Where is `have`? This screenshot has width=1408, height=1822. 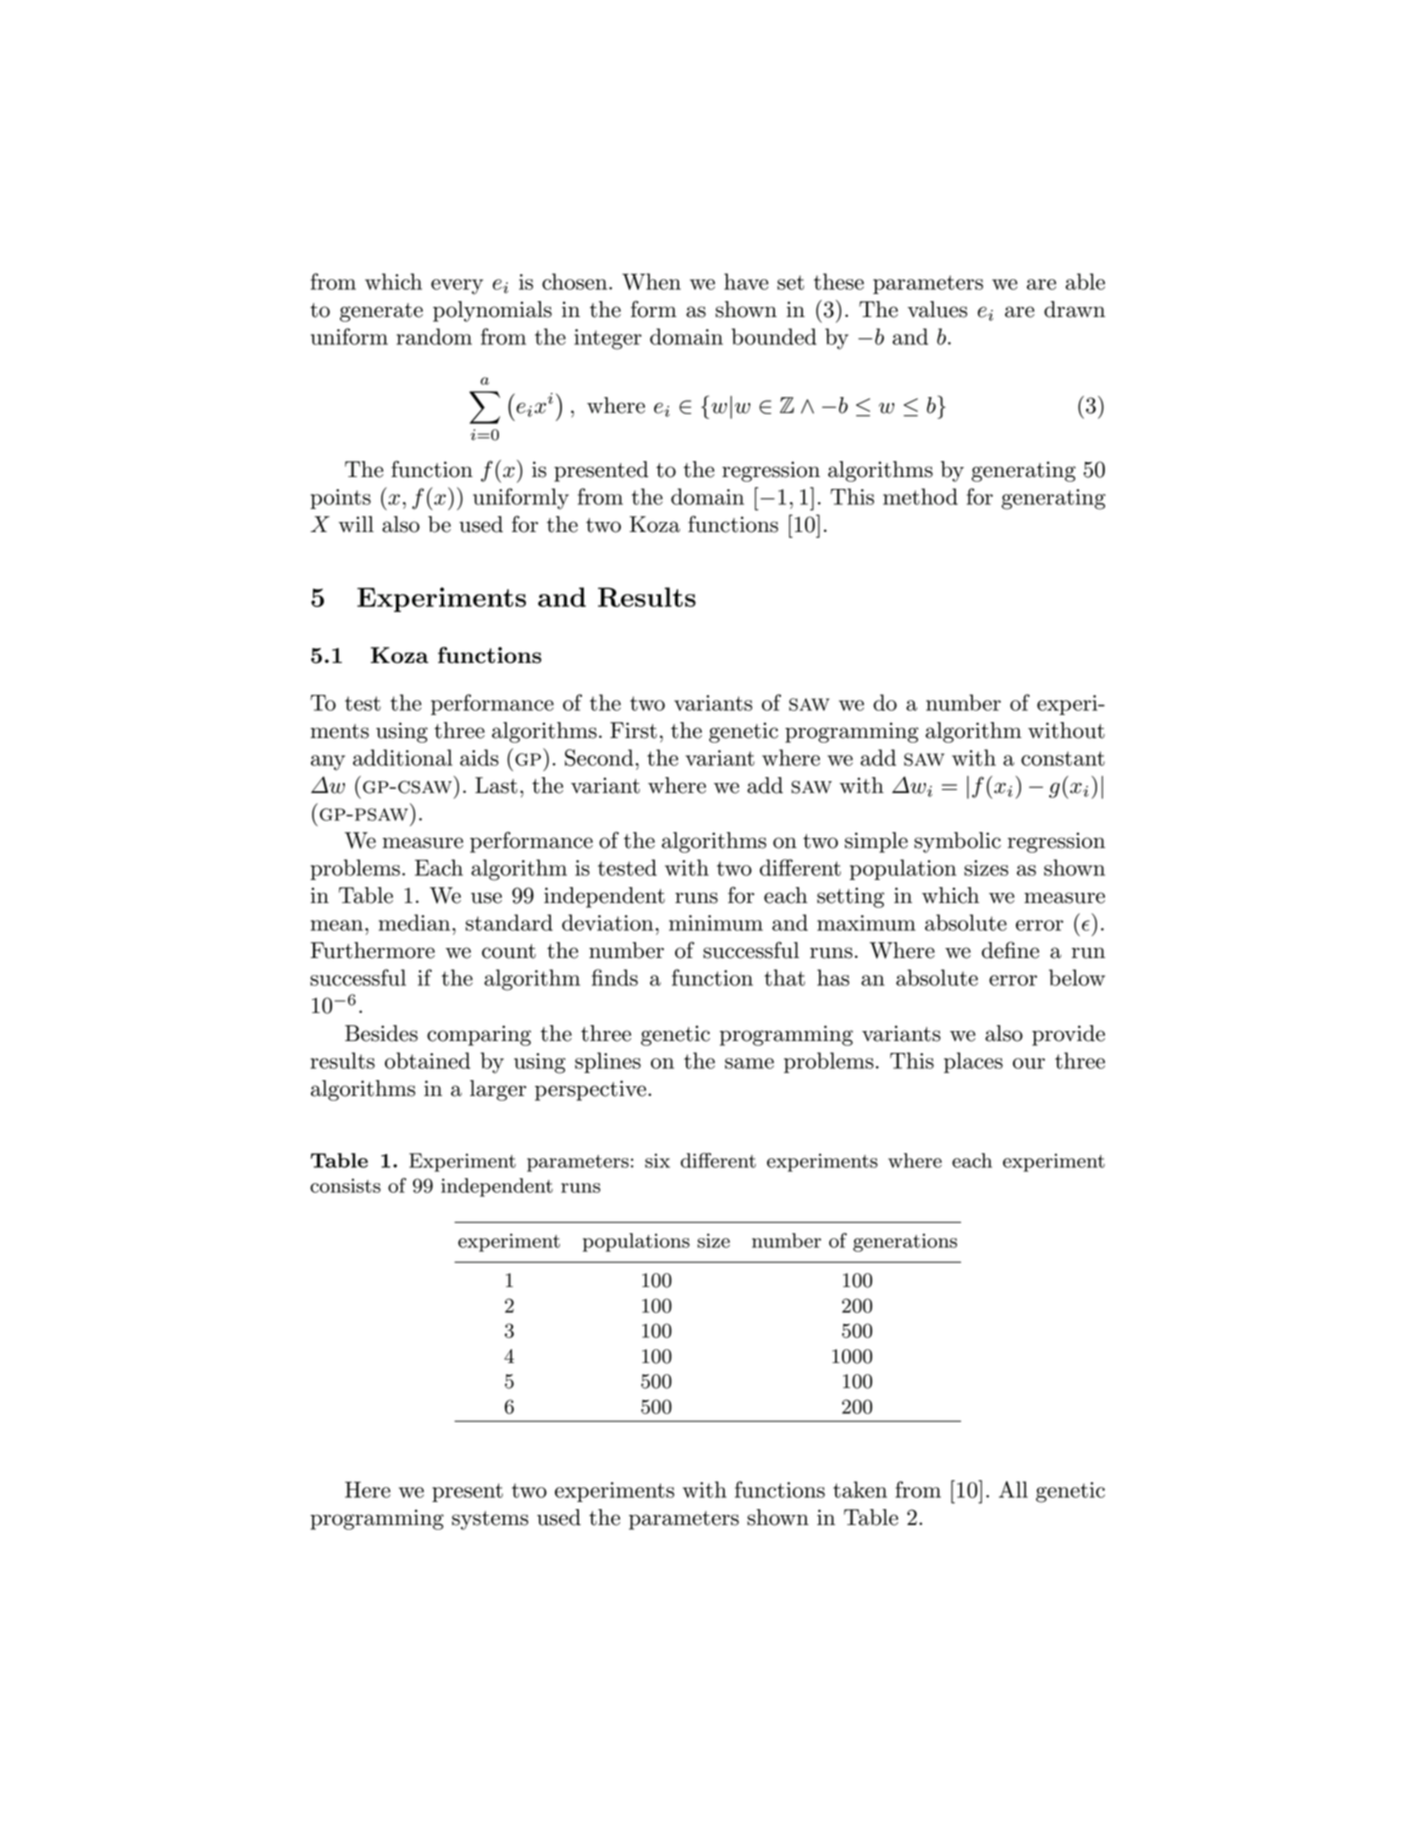
have is located at coordinates (746, 281).
